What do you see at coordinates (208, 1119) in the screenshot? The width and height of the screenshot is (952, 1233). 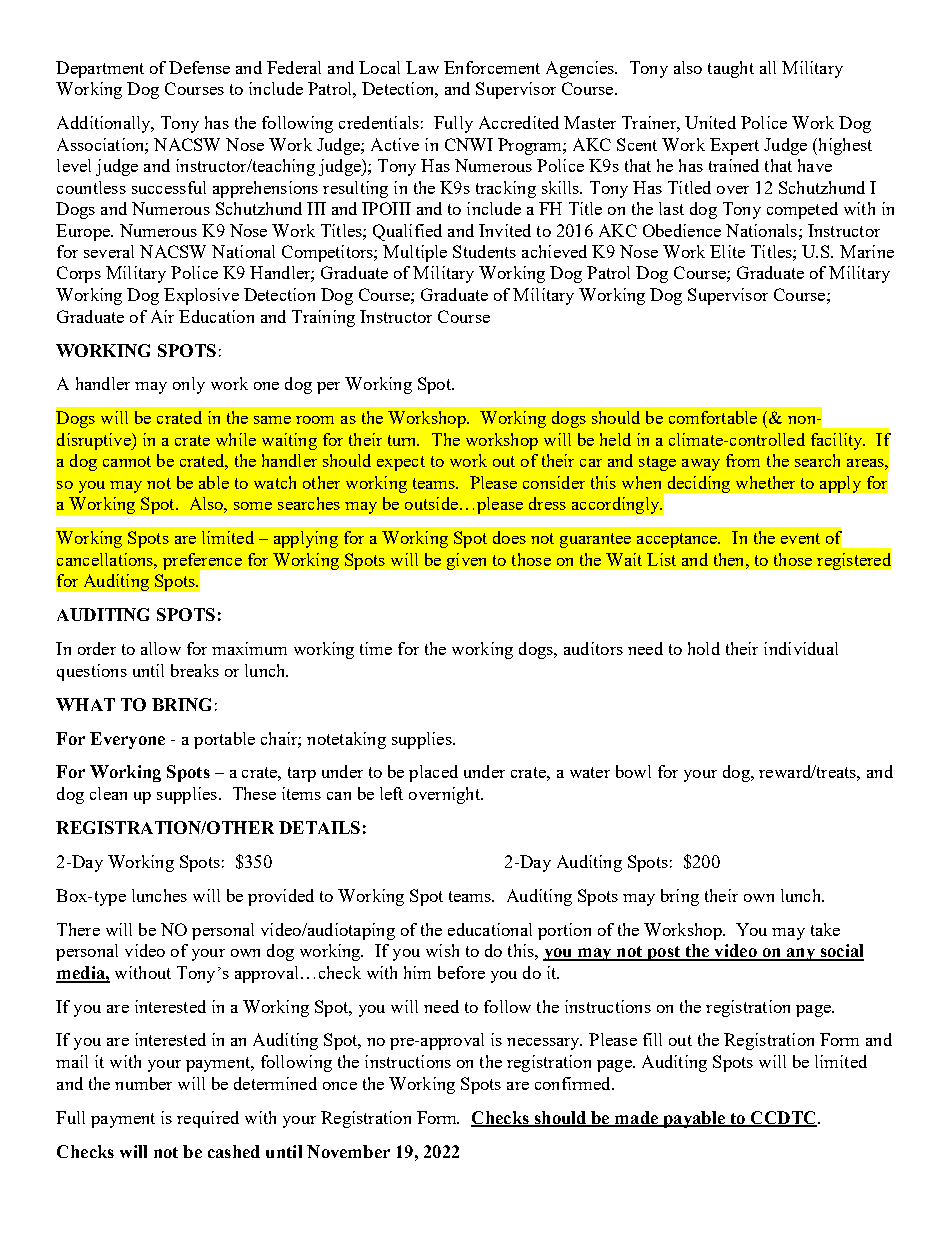 I see `required` at bounding box center [208, 1119].
